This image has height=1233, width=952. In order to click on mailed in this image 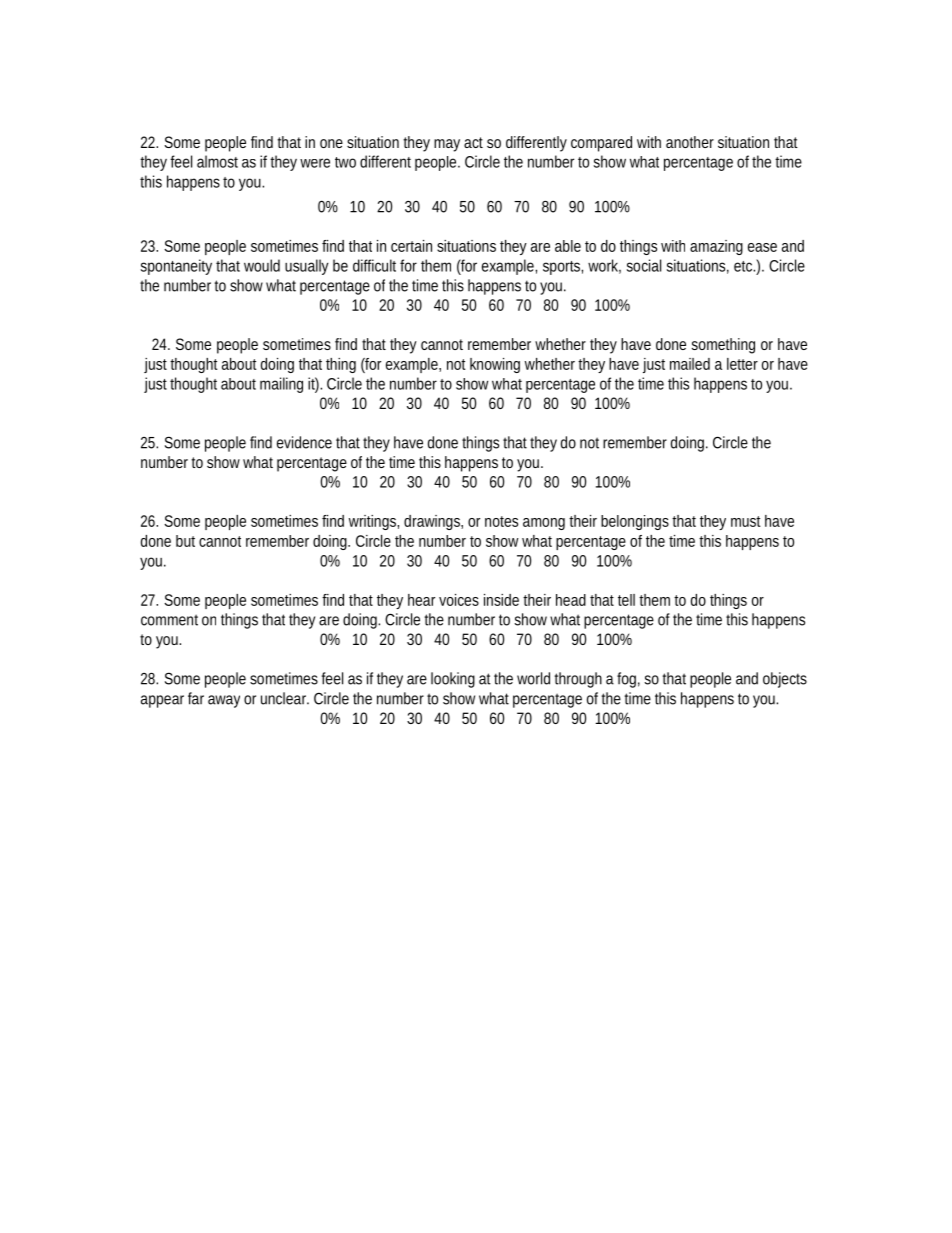, I will do `click(690, 364)`.
